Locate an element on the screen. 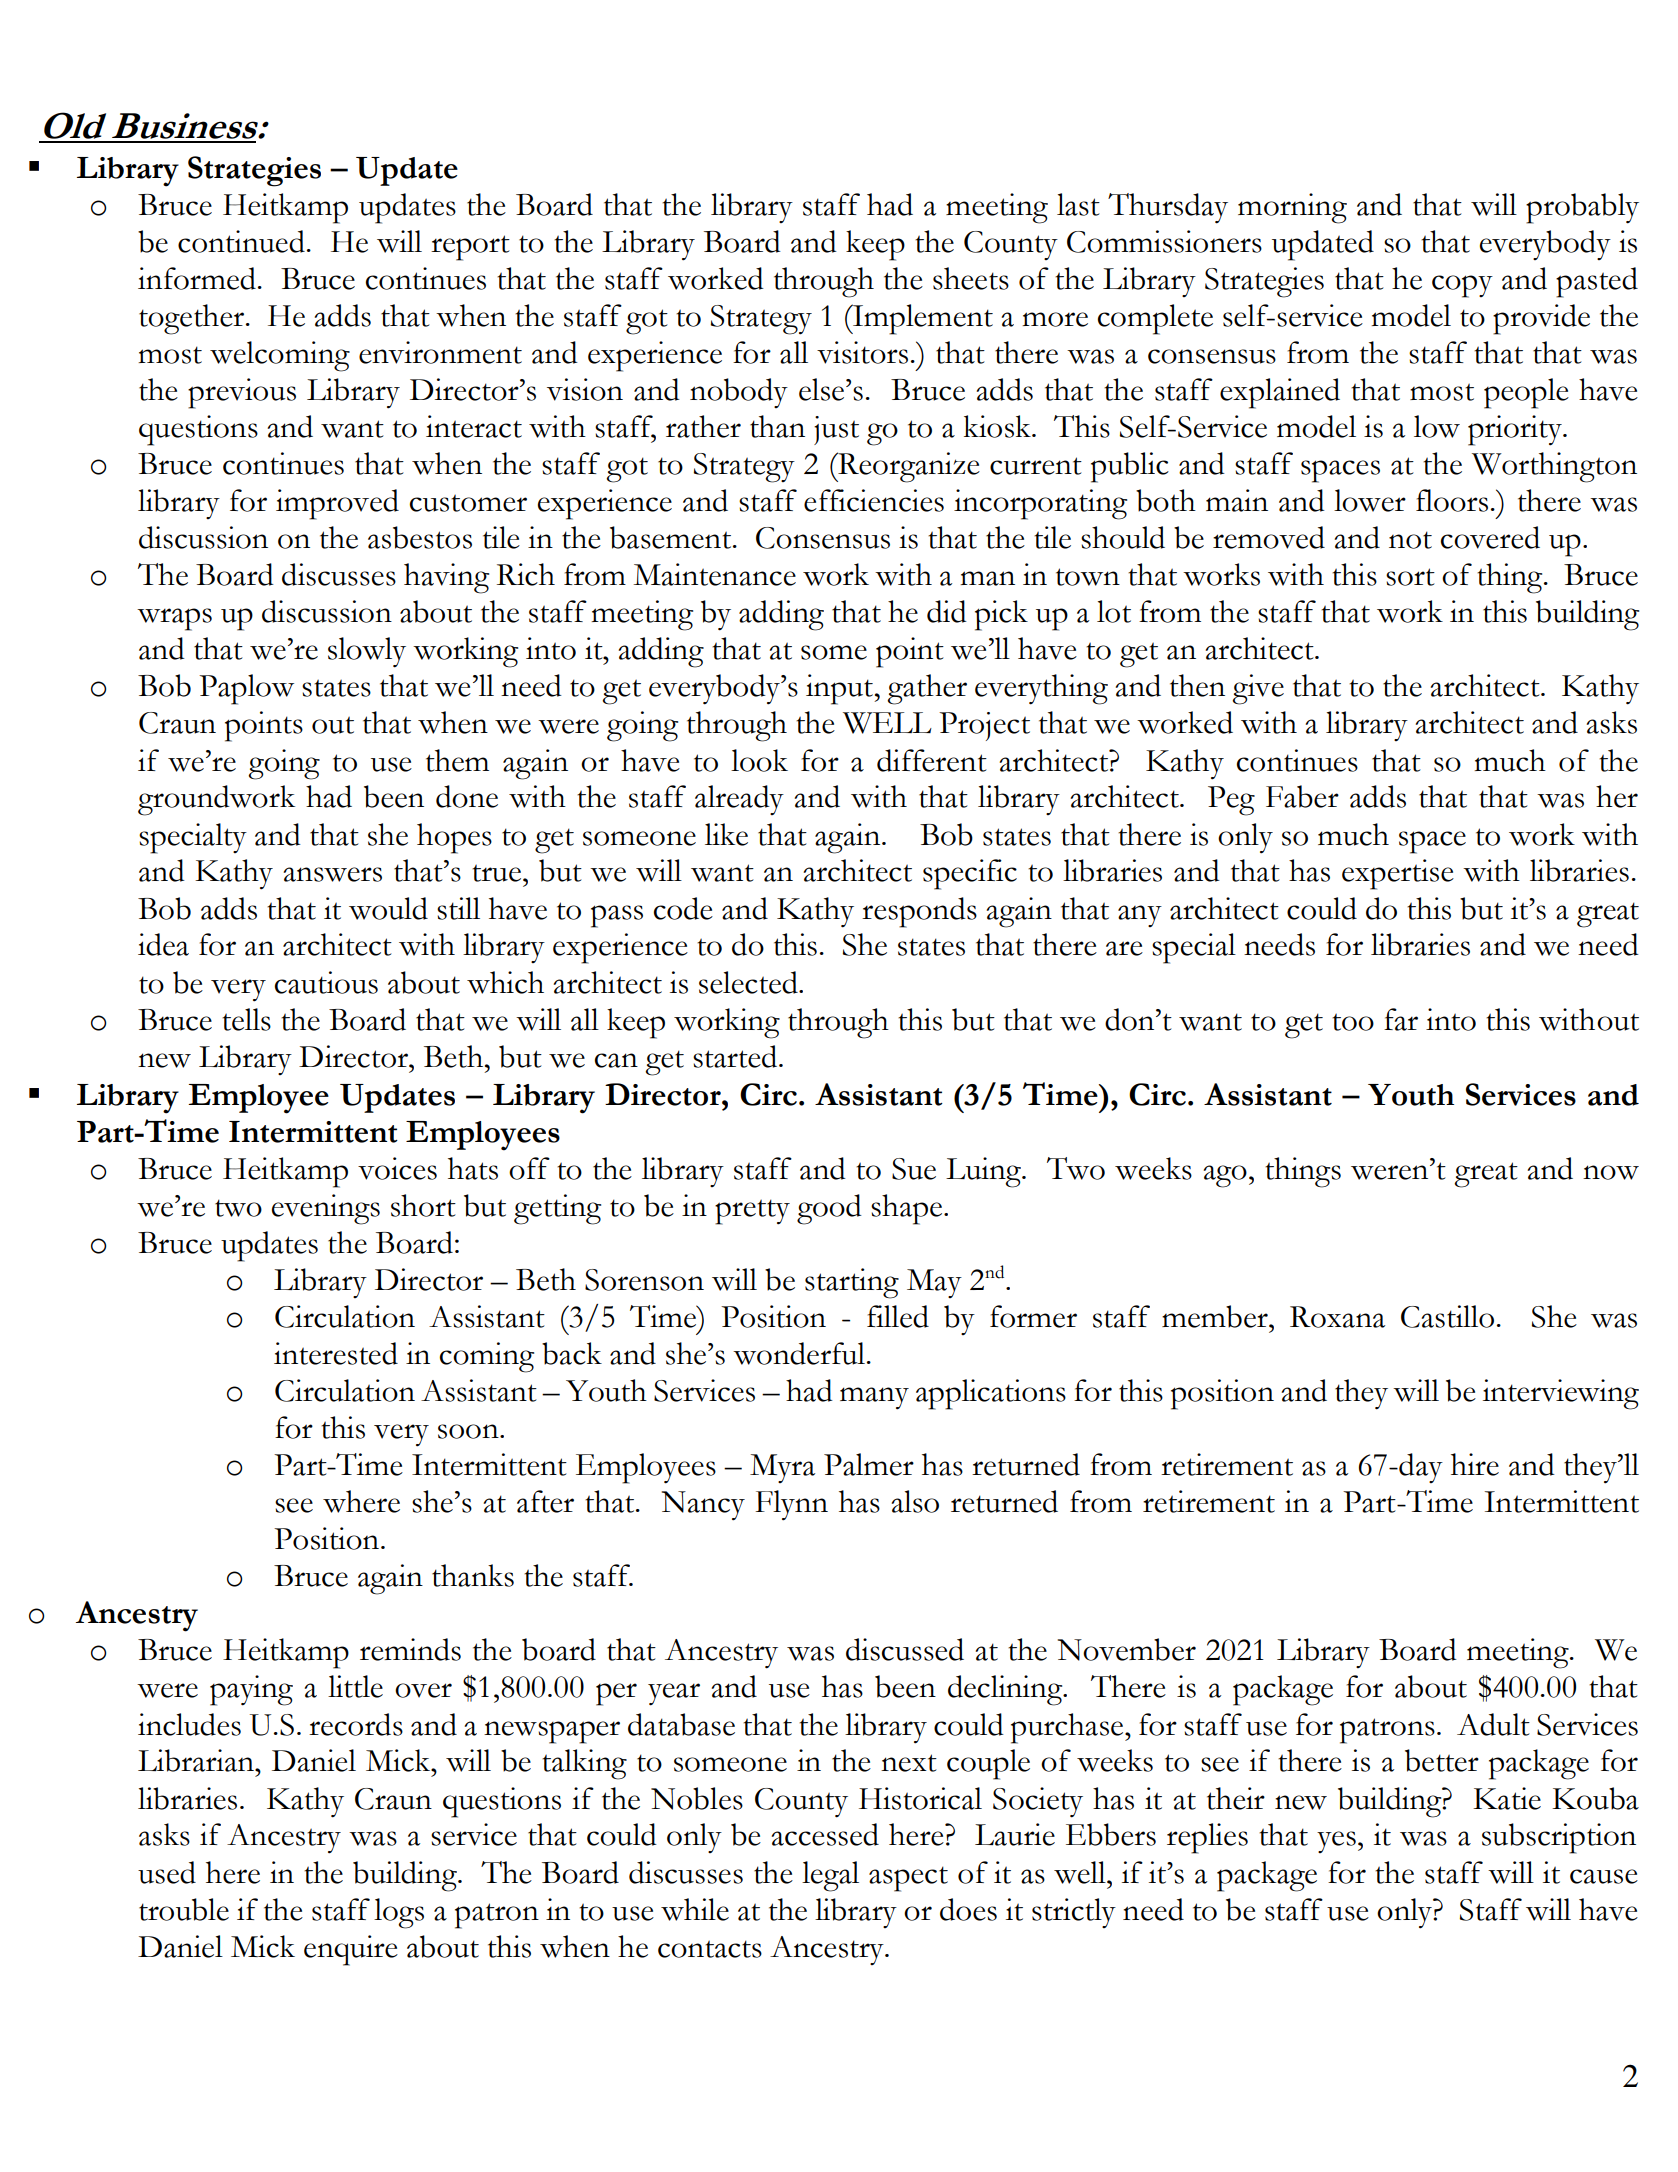 This screenshot has width=1678, height=2172. different is located at coordinates (932, 760).
